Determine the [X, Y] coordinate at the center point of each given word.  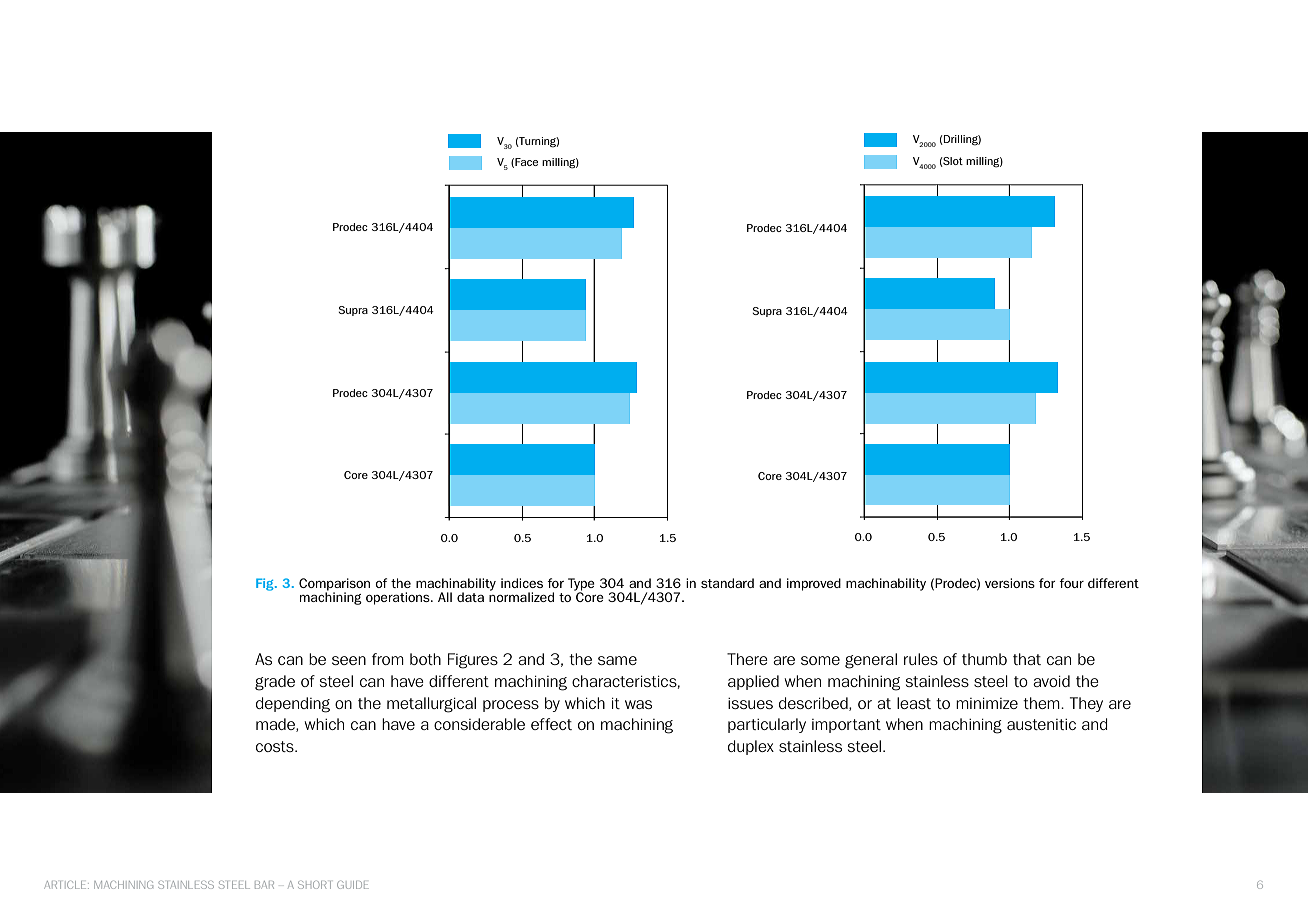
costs [276, 746]
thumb [984, 659]
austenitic [1041, 724]
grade [275, 683]
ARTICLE [66, 885]
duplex [751, 747]
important [846, 726]
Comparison [334, 585]
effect [551, 724]
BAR [264, 885]
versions [1010, 583]
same [617, 660]
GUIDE [353, 885]
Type [581, 585]
